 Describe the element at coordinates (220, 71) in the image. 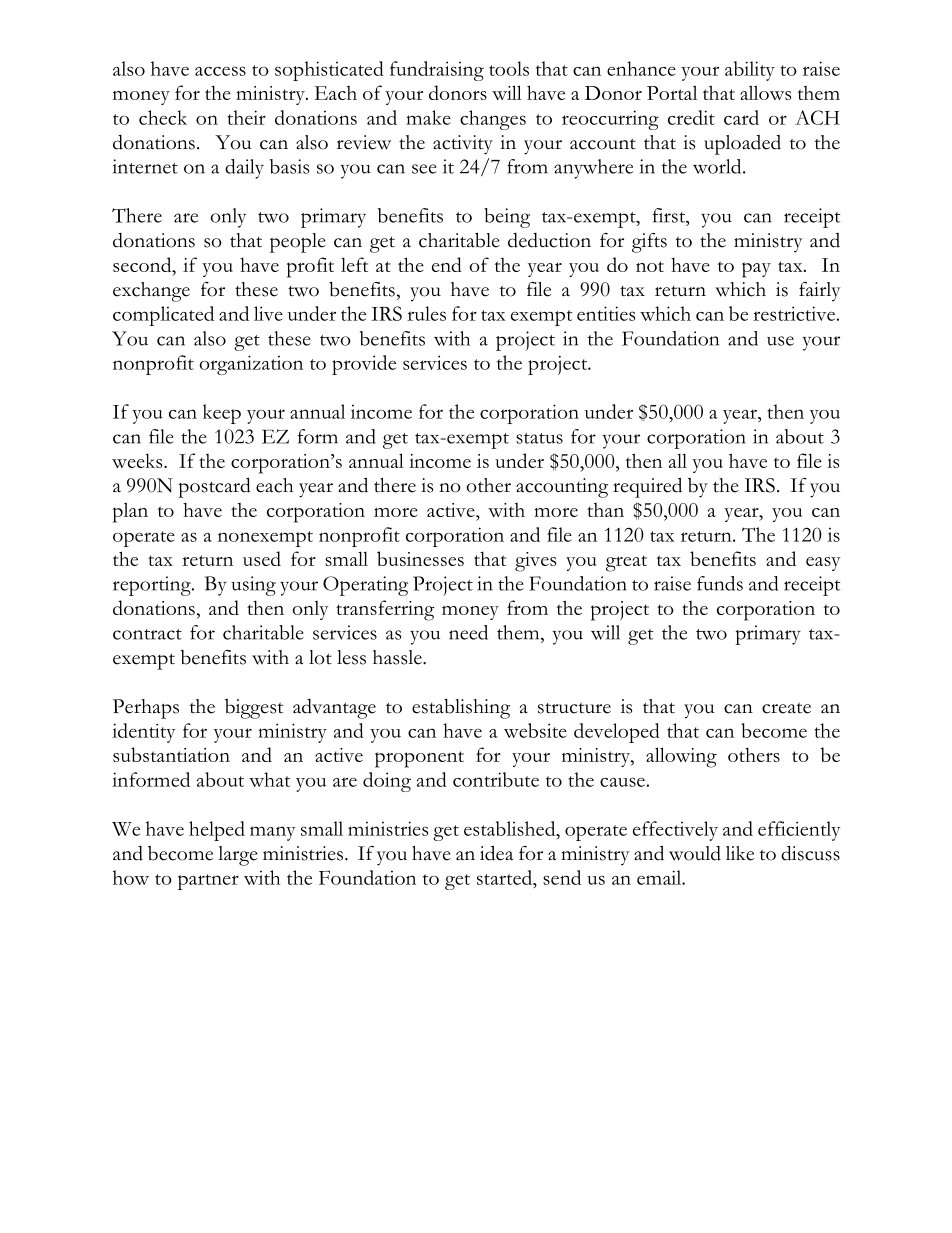

I see `access` at that location.
